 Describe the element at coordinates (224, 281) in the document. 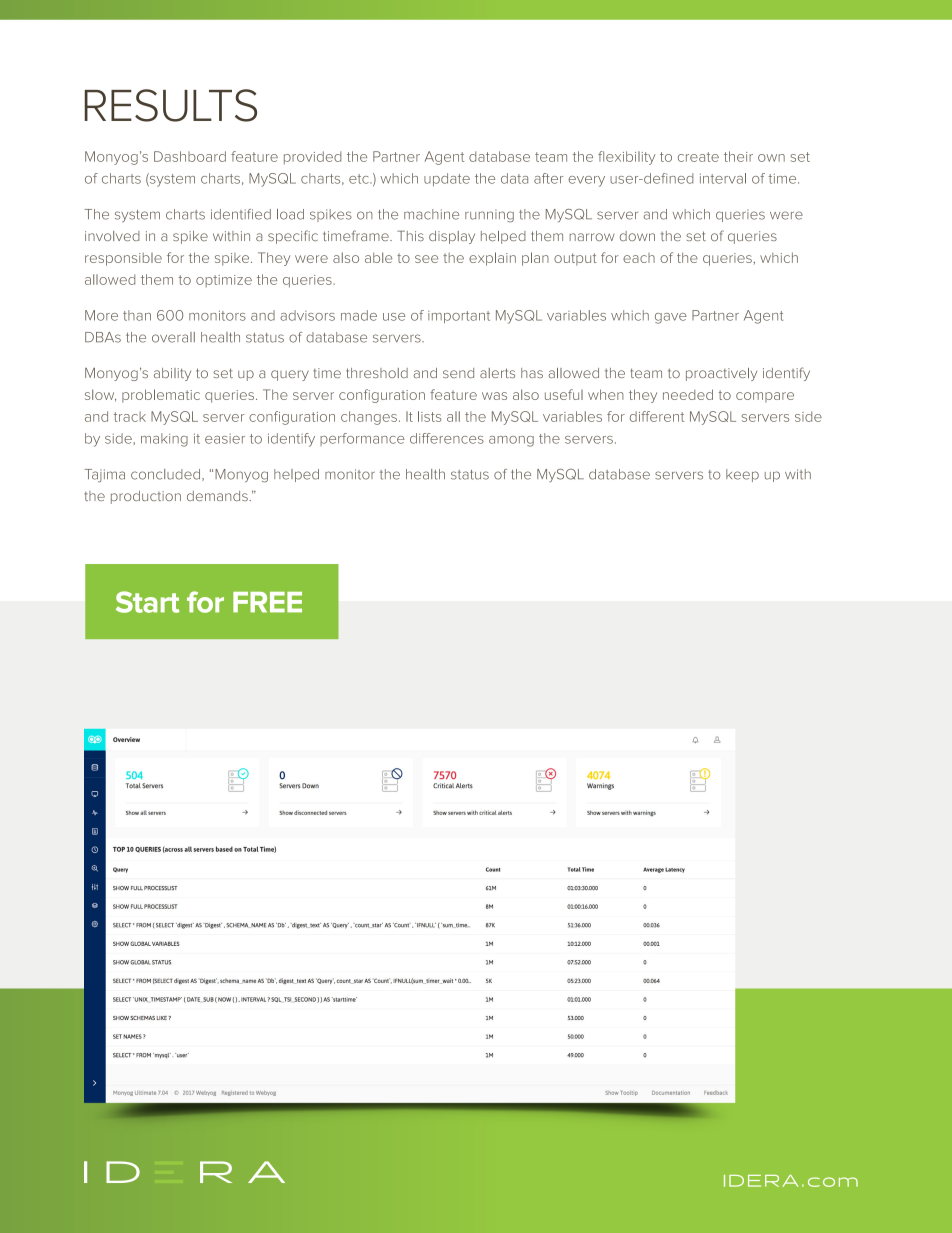

I see `optimize` at that location.
